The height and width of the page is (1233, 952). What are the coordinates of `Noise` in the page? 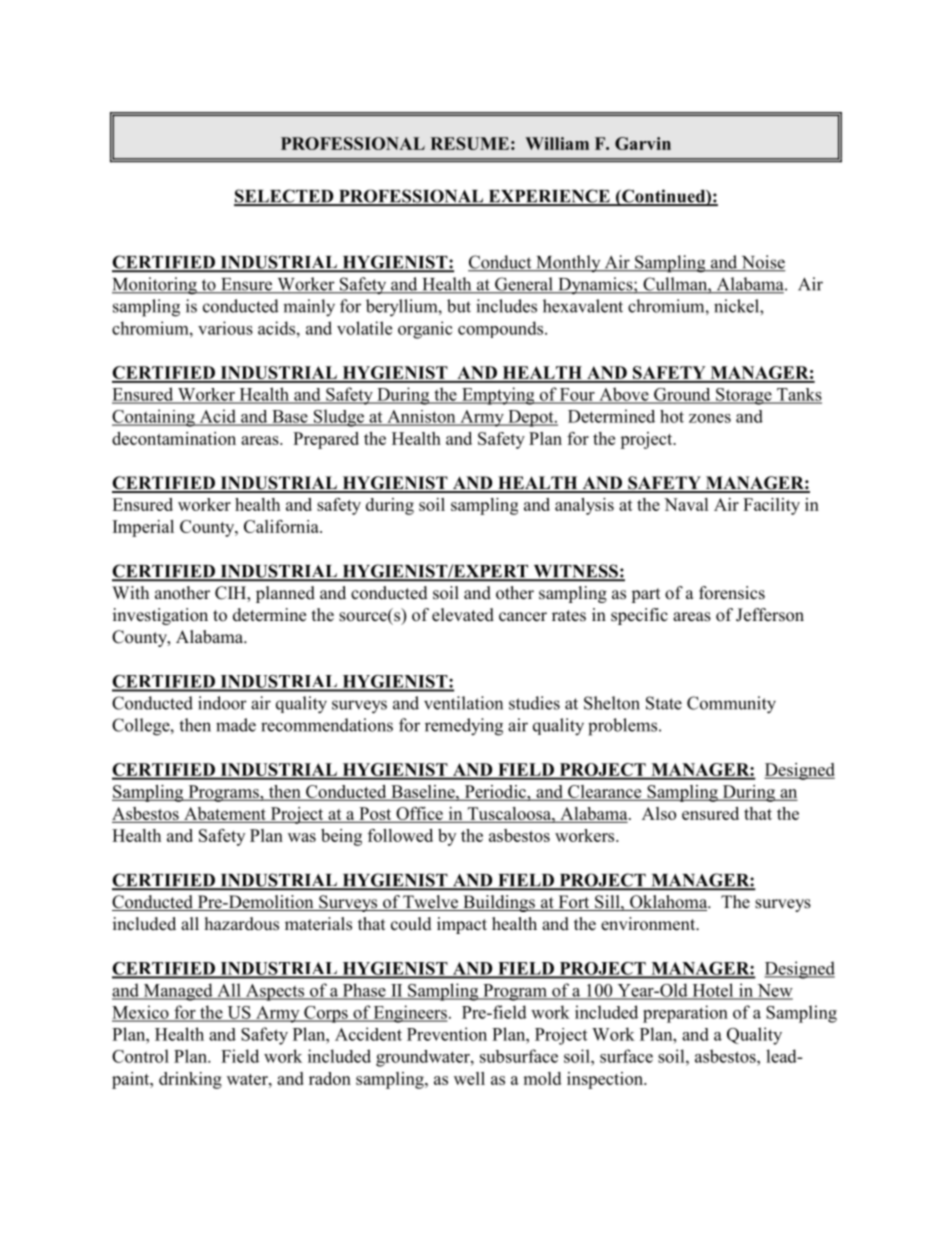 It's located at (762, 263).
